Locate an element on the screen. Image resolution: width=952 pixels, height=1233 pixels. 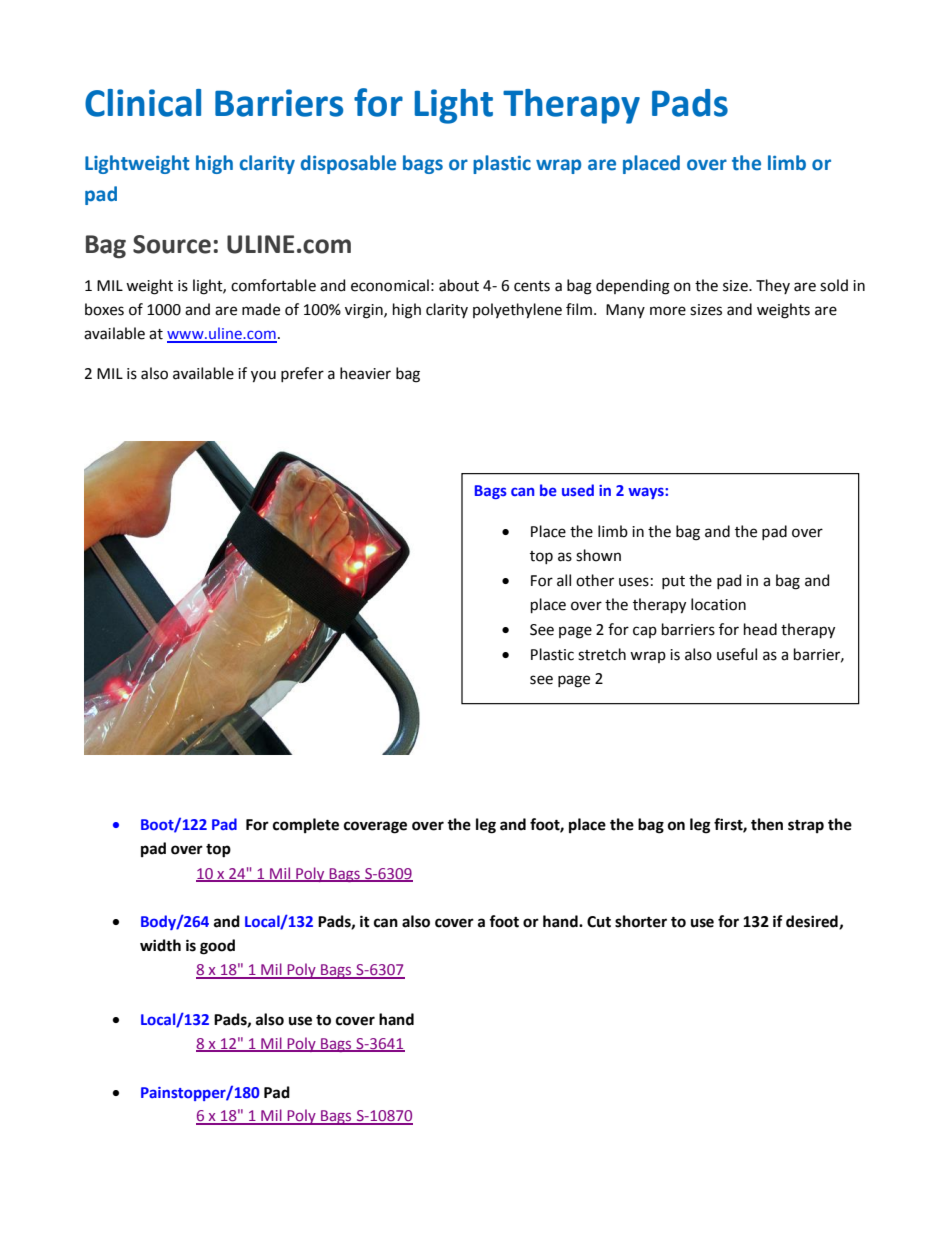
good is located at coordinates (217, 947).
